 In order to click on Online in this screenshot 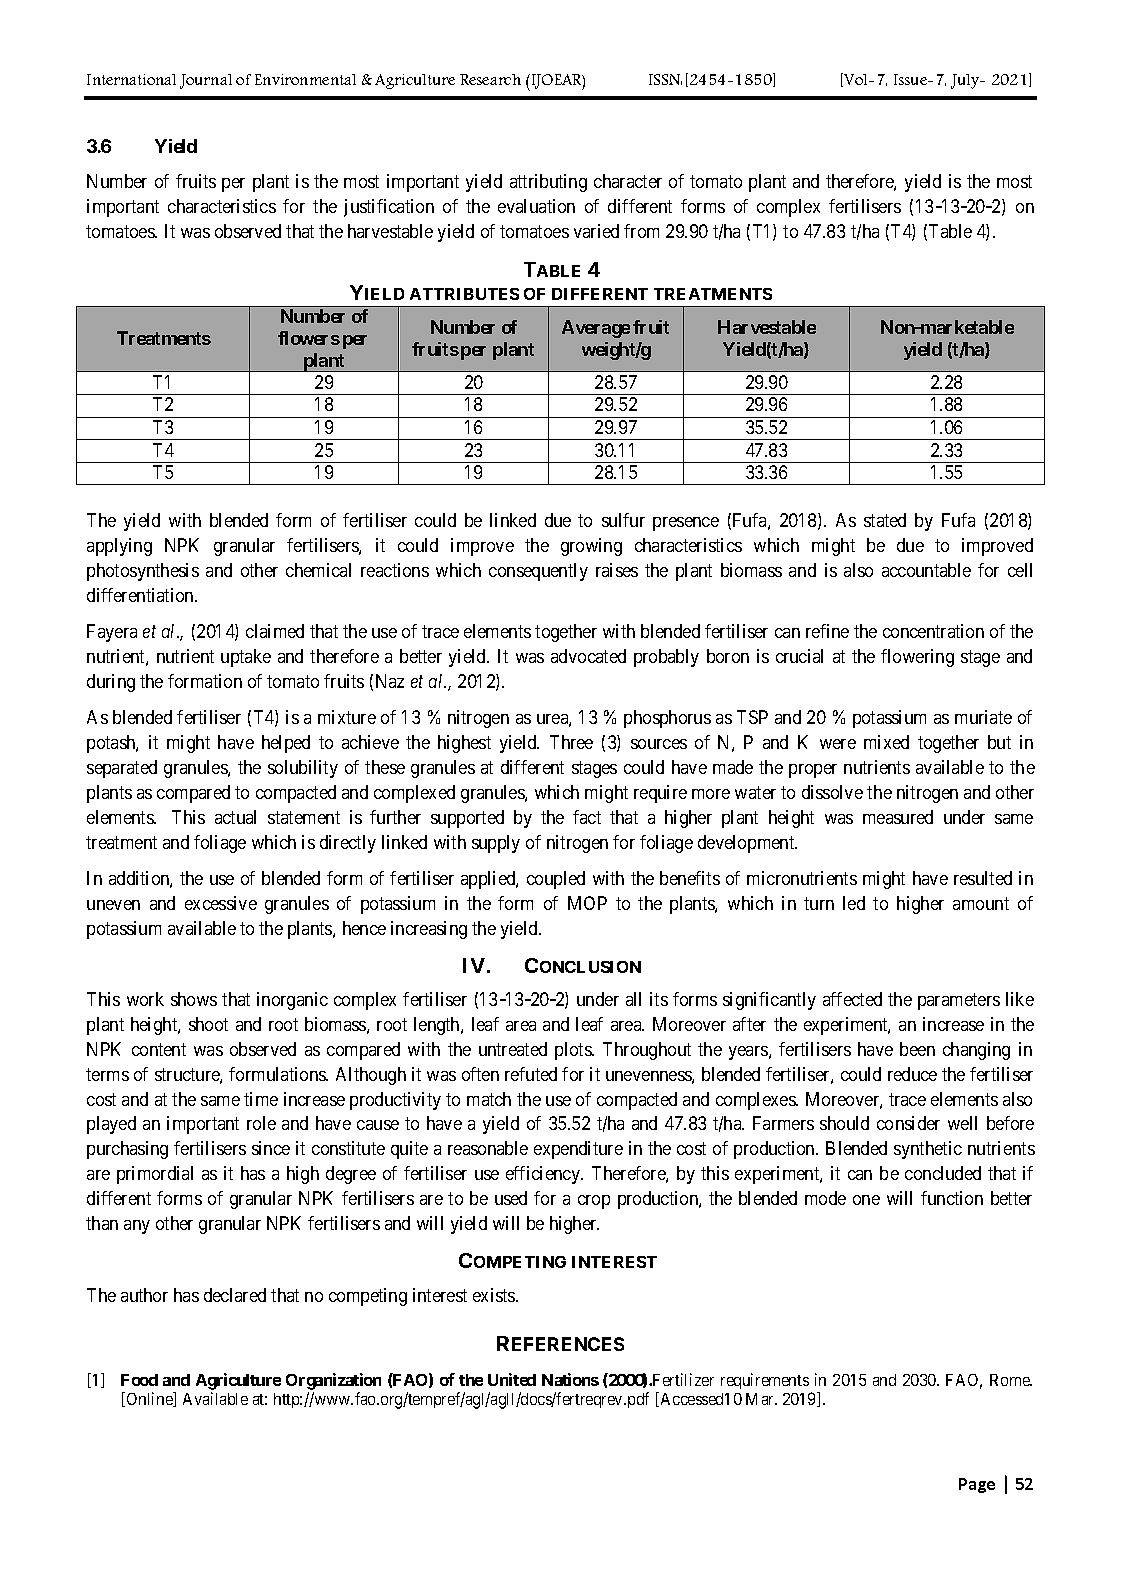, I will do `click(151, 1399)`.
